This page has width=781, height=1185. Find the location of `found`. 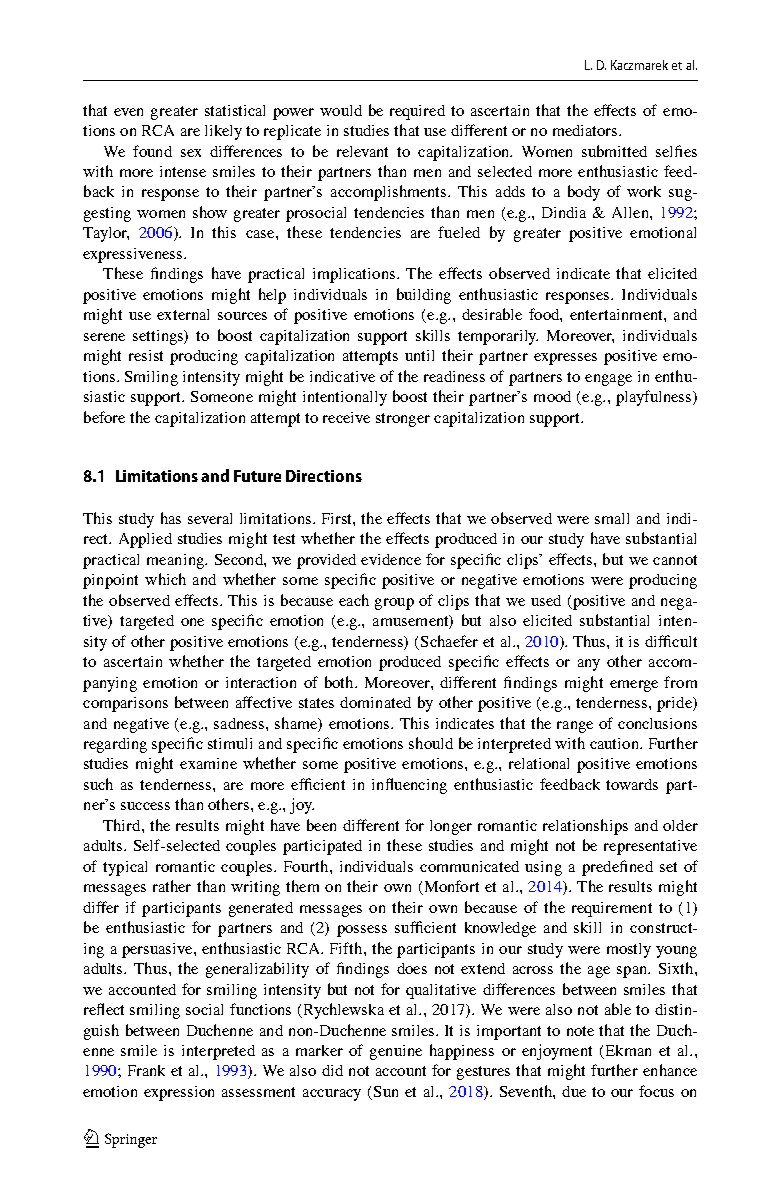

found is located at coordinates (152, 151).
